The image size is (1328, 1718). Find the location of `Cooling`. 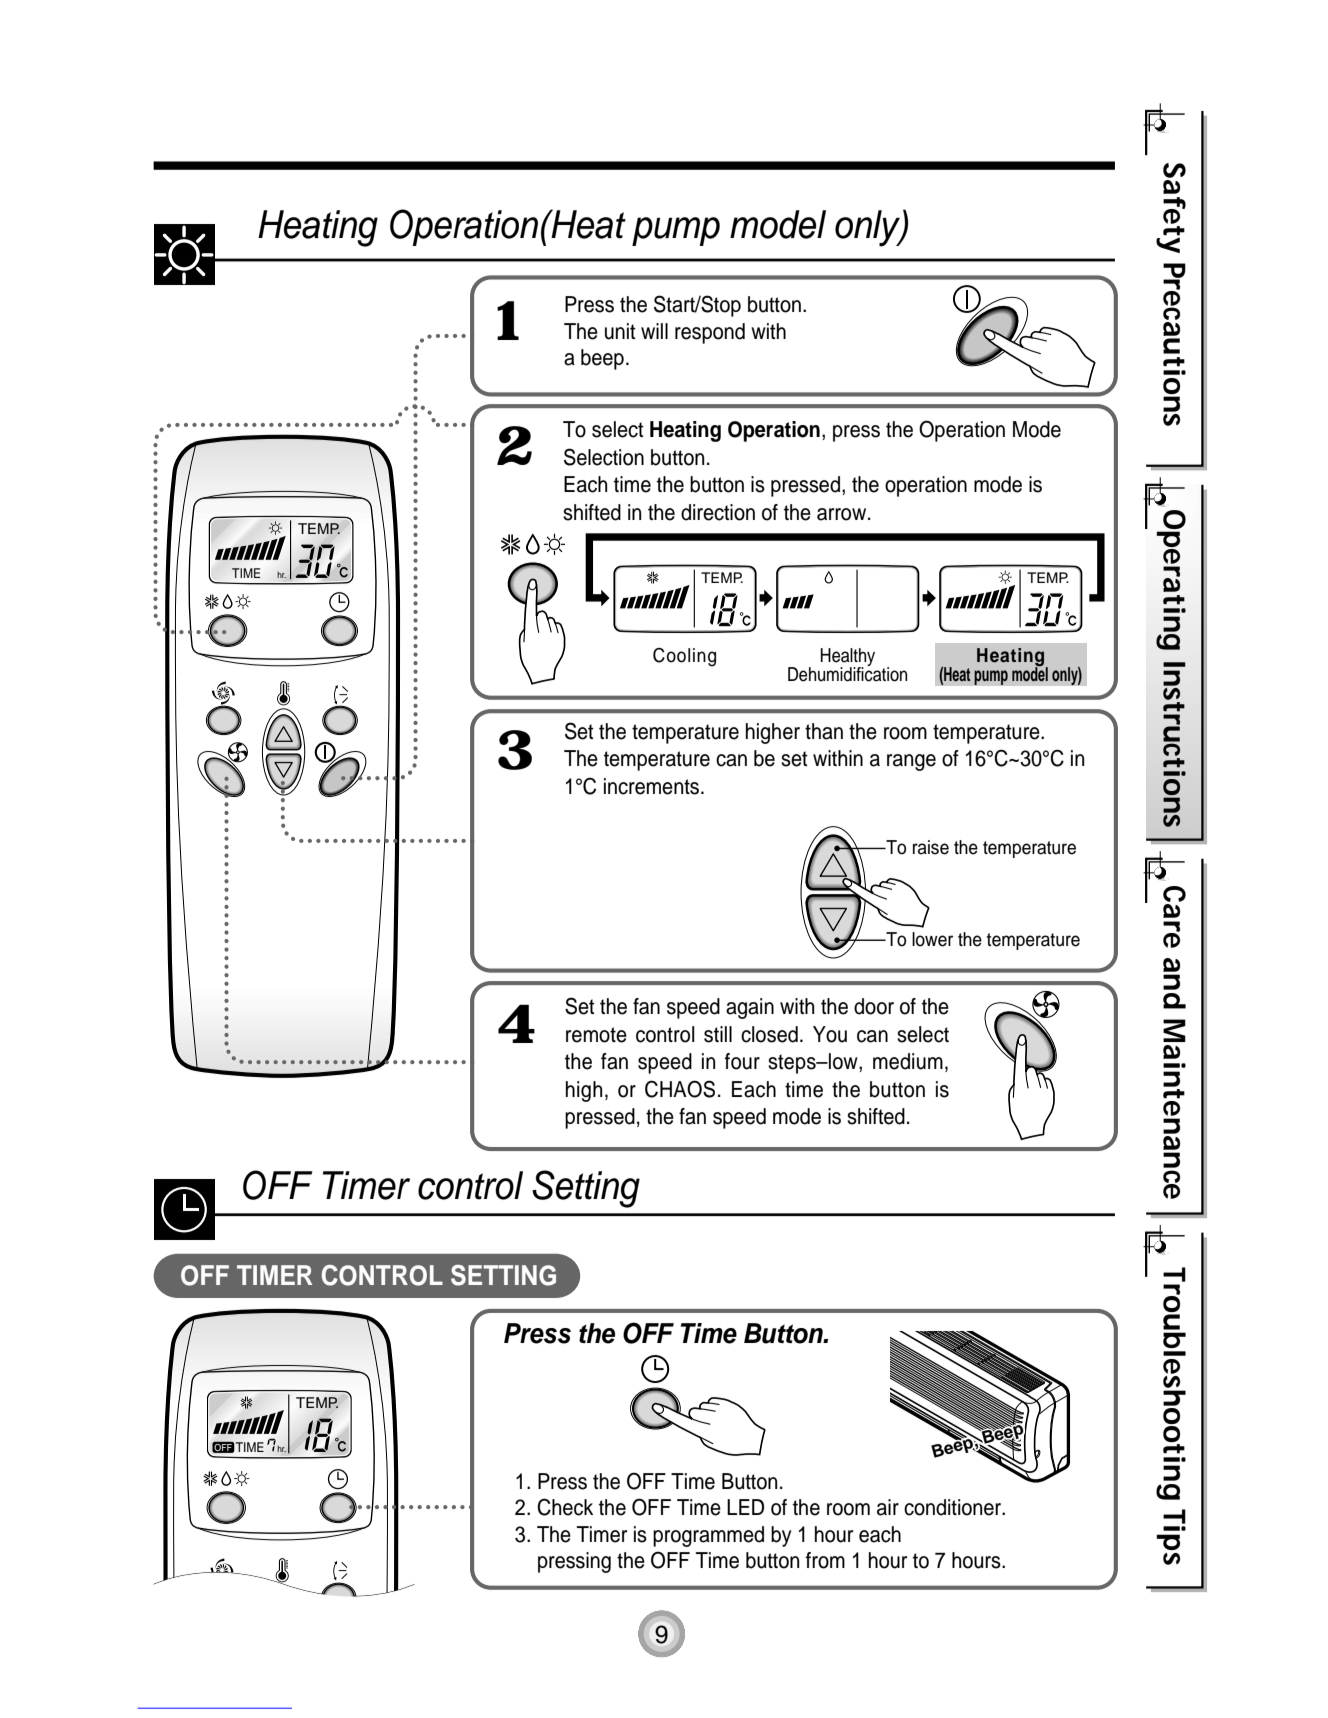

Cooling is located at coordinates (684, 657).
